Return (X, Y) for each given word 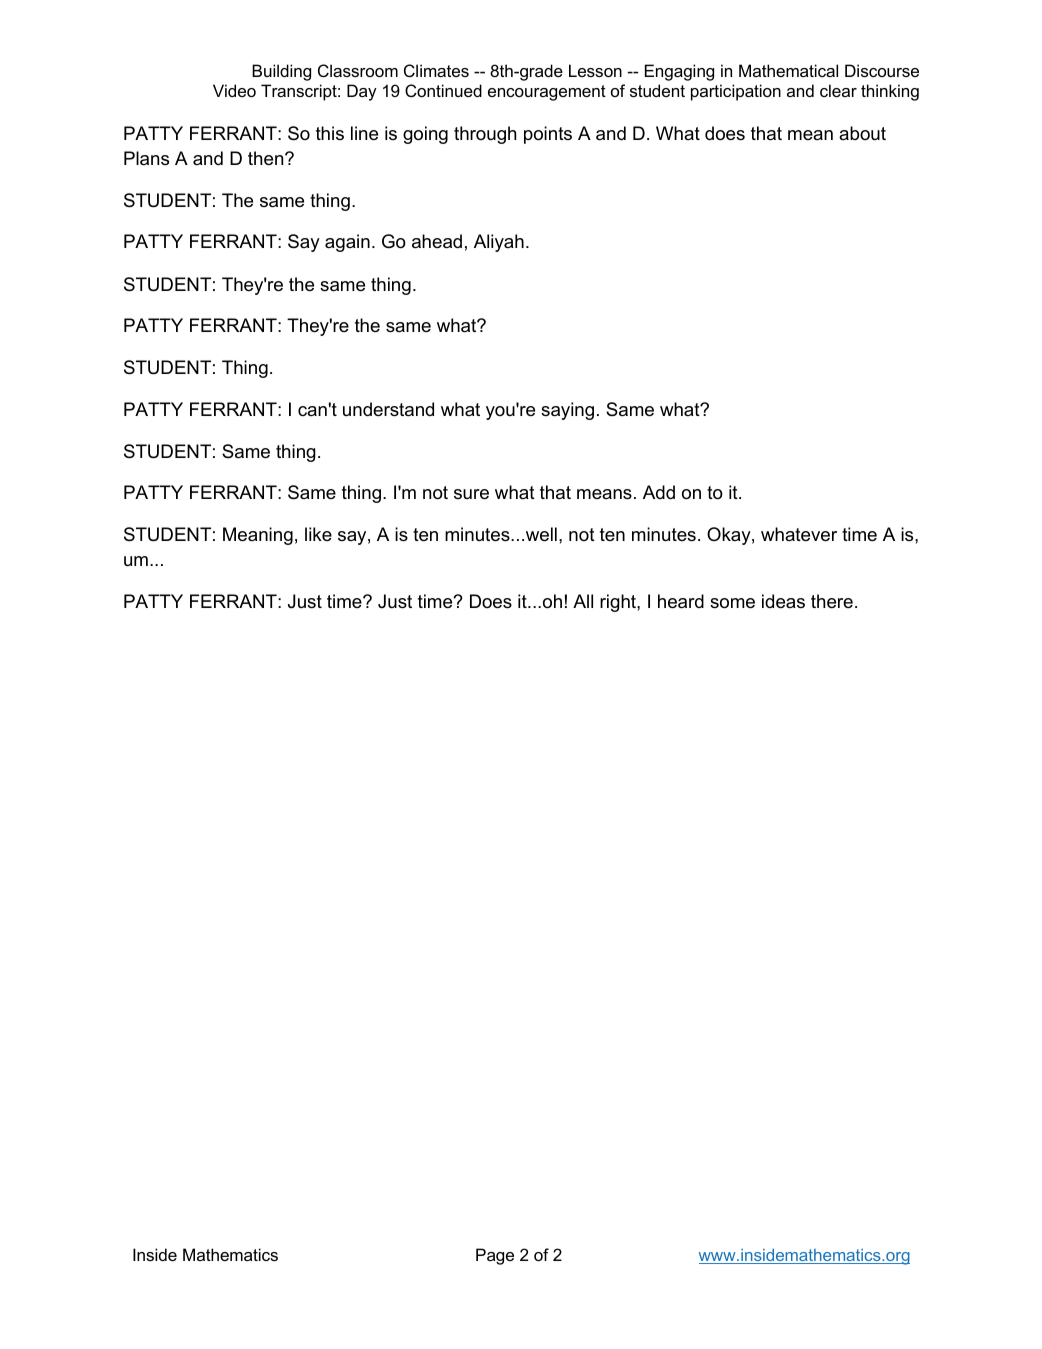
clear (838, 90)
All (583, 601)
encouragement (547, 93)
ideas (783, 601)
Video (234, 90)
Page (495, 1256)
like (318, 534)
